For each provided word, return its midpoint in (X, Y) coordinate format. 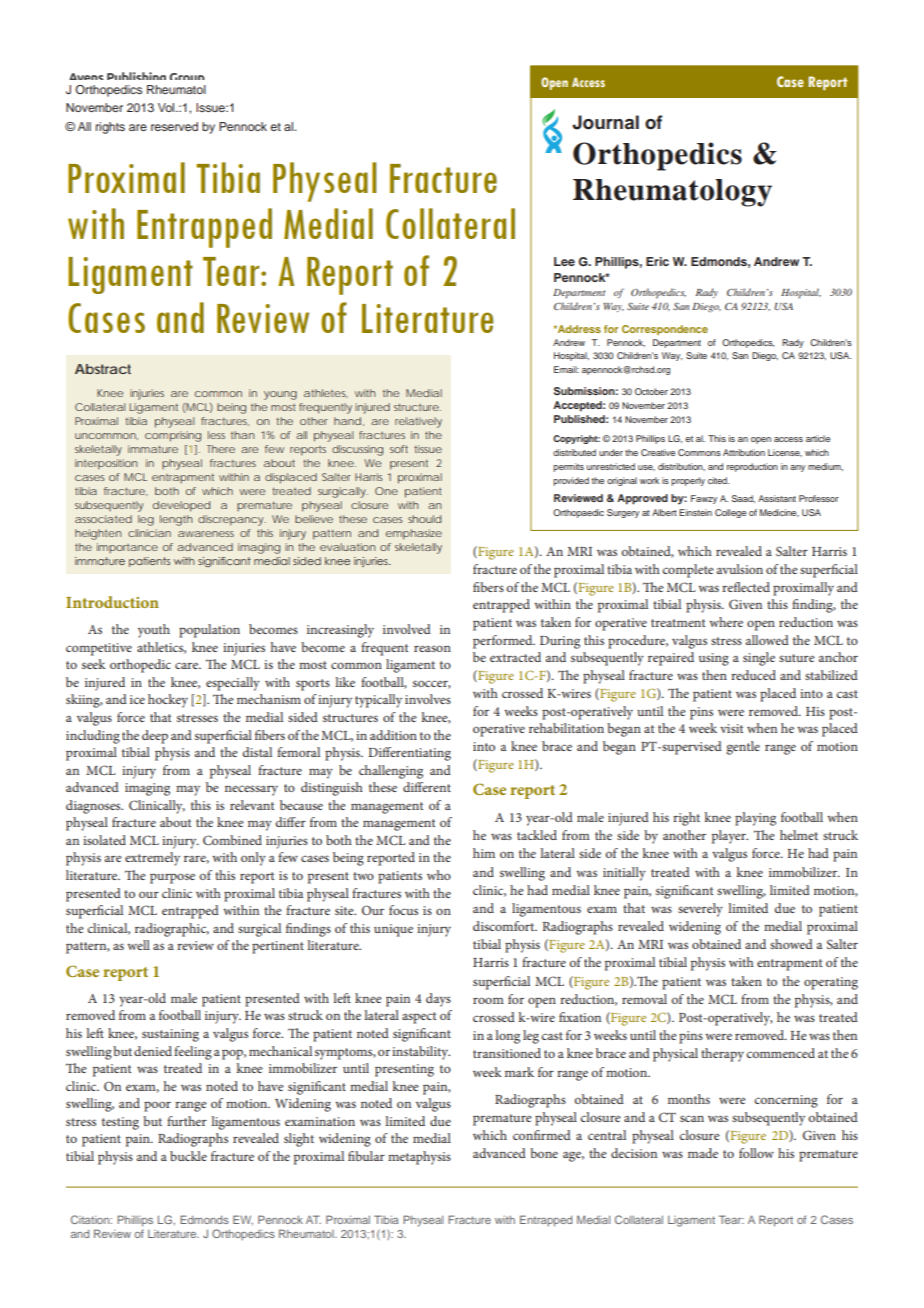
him (484, 853)
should (424, 519)
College (730, 513)
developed (181, 506)
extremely (152, 859)
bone (544, 1153)
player (730, 837)
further (187, 1121)
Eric (657, 261)
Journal (605, 122)
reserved (174, 126)
